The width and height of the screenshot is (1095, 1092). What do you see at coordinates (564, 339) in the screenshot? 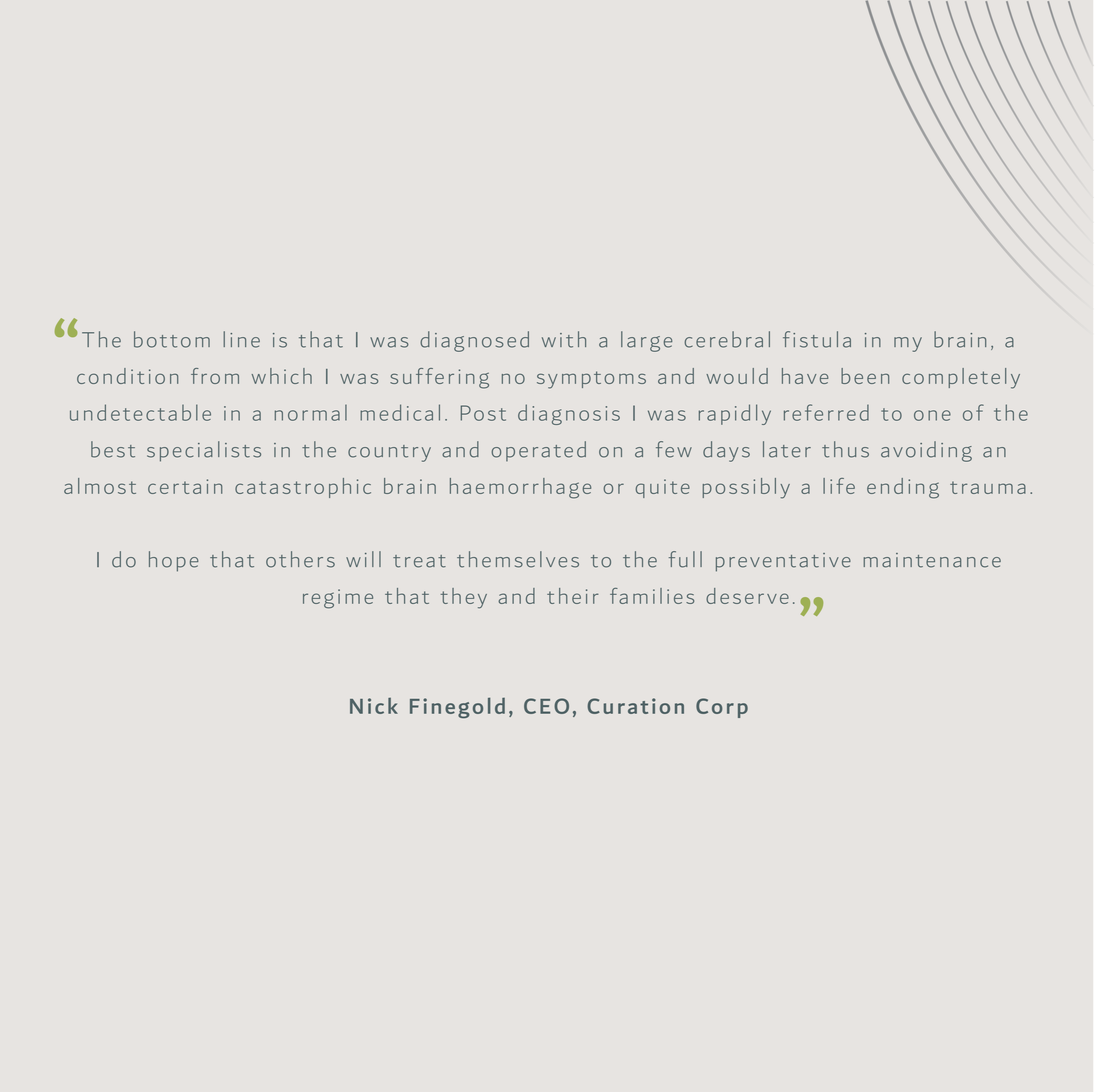
I see `with` at bounding box center [564, 339].
